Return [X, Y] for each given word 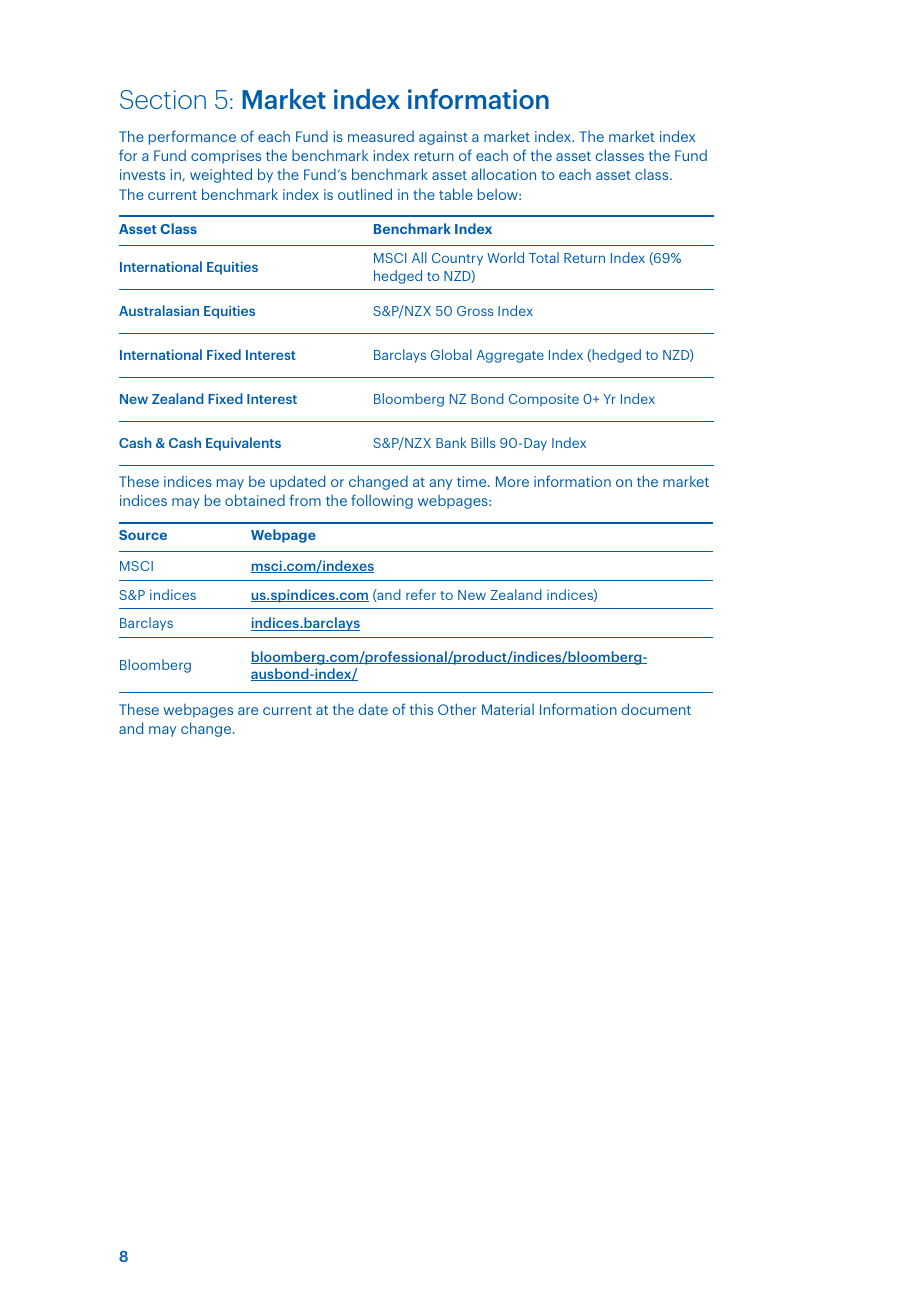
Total [544, 257]
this [421, 709]
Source [143, 535]
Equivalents [243, 444]
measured [381, 136]
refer [421, 594]
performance [192, 137]
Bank [451, 442]
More [512, 481]
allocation [503, 174]
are [248, 711]
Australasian [159, 310]
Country [457, 259]
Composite [544, 400]
